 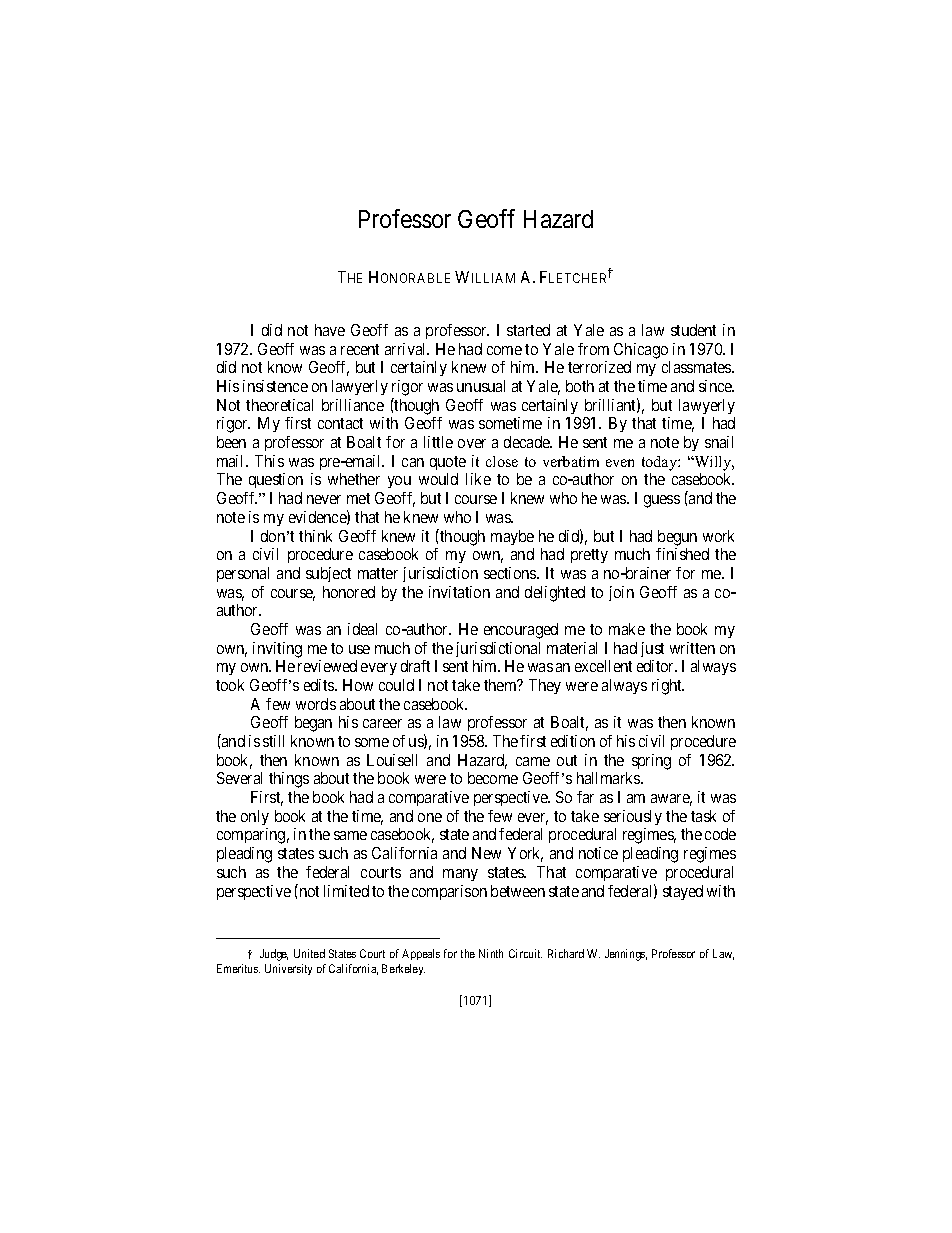 I want to click on Chicago, so click(x=641, y=351).
